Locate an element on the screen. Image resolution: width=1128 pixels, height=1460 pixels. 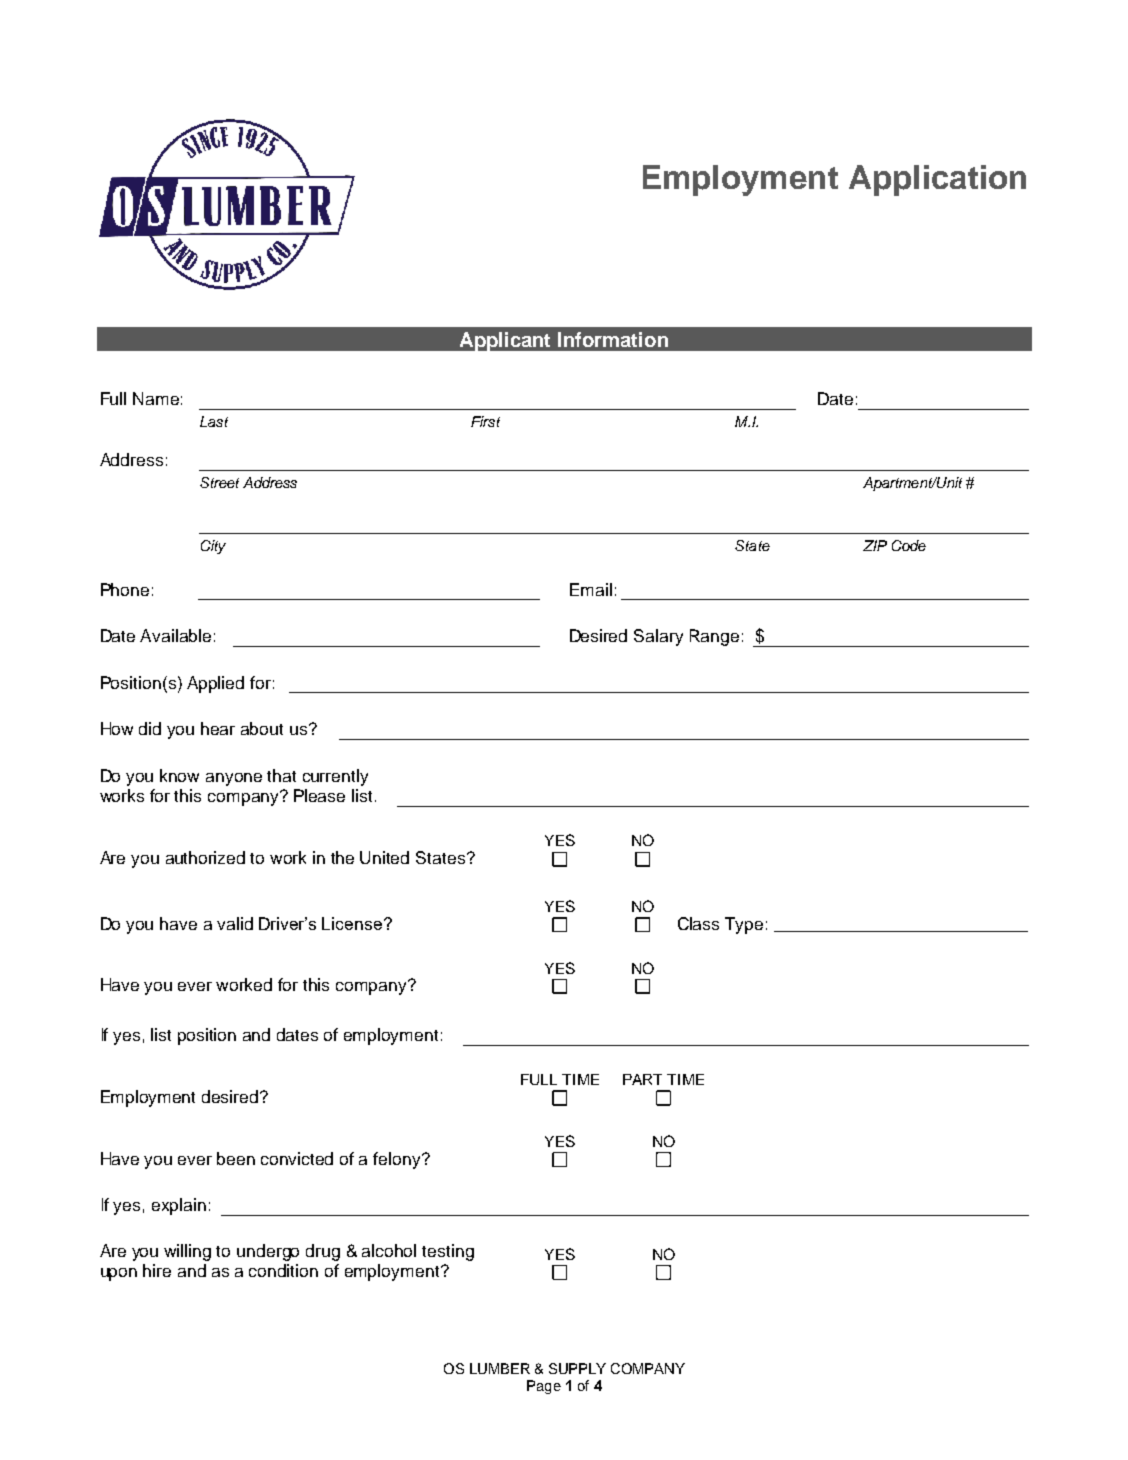
Name is located at coordinates (156, 398).
